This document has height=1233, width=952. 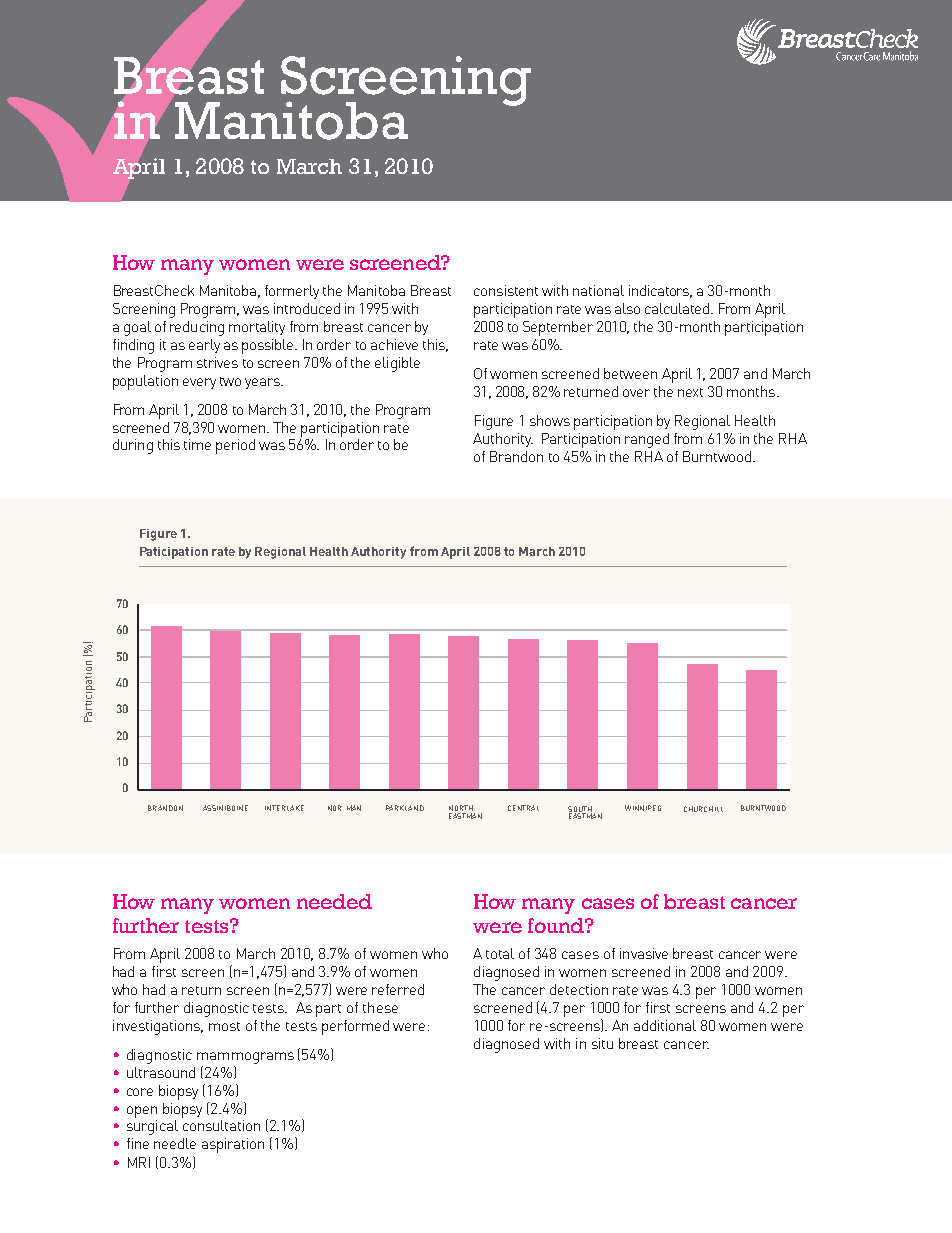 What do you see at coordinates (647, 440) in the document?
I see `ranged` at bounding box center [647, 440].
